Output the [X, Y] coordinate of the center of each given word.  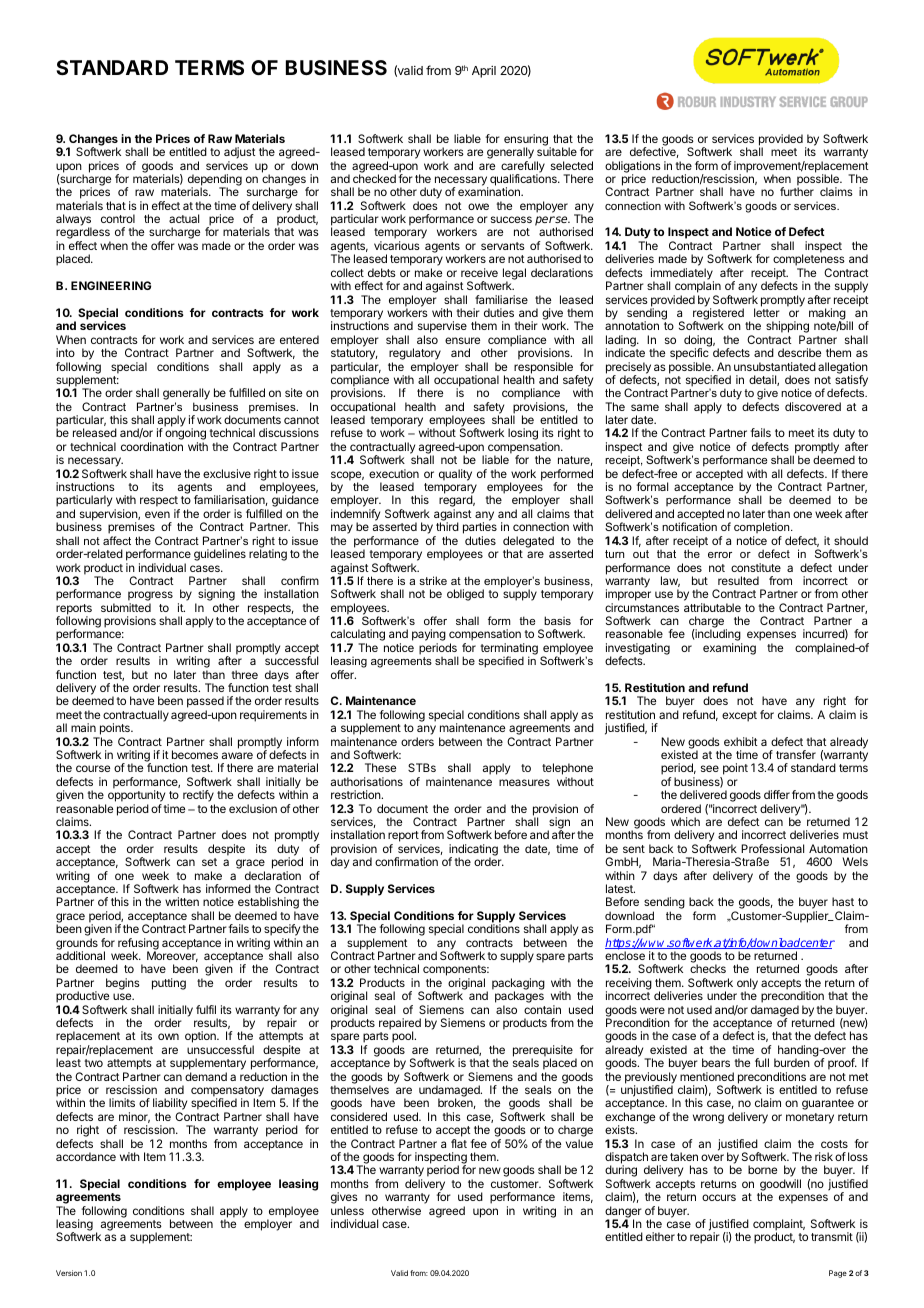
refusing [138, 945]
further [797, 191]
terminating [509, 650]
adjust [240, 154]
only [747, 985]
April [484, 72]
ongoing [185, 435]
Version [69, 1273]
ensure [462, 340]
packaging [518, 985]
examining [729, 649]
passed [205, 703]
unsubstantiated [775, 366]
